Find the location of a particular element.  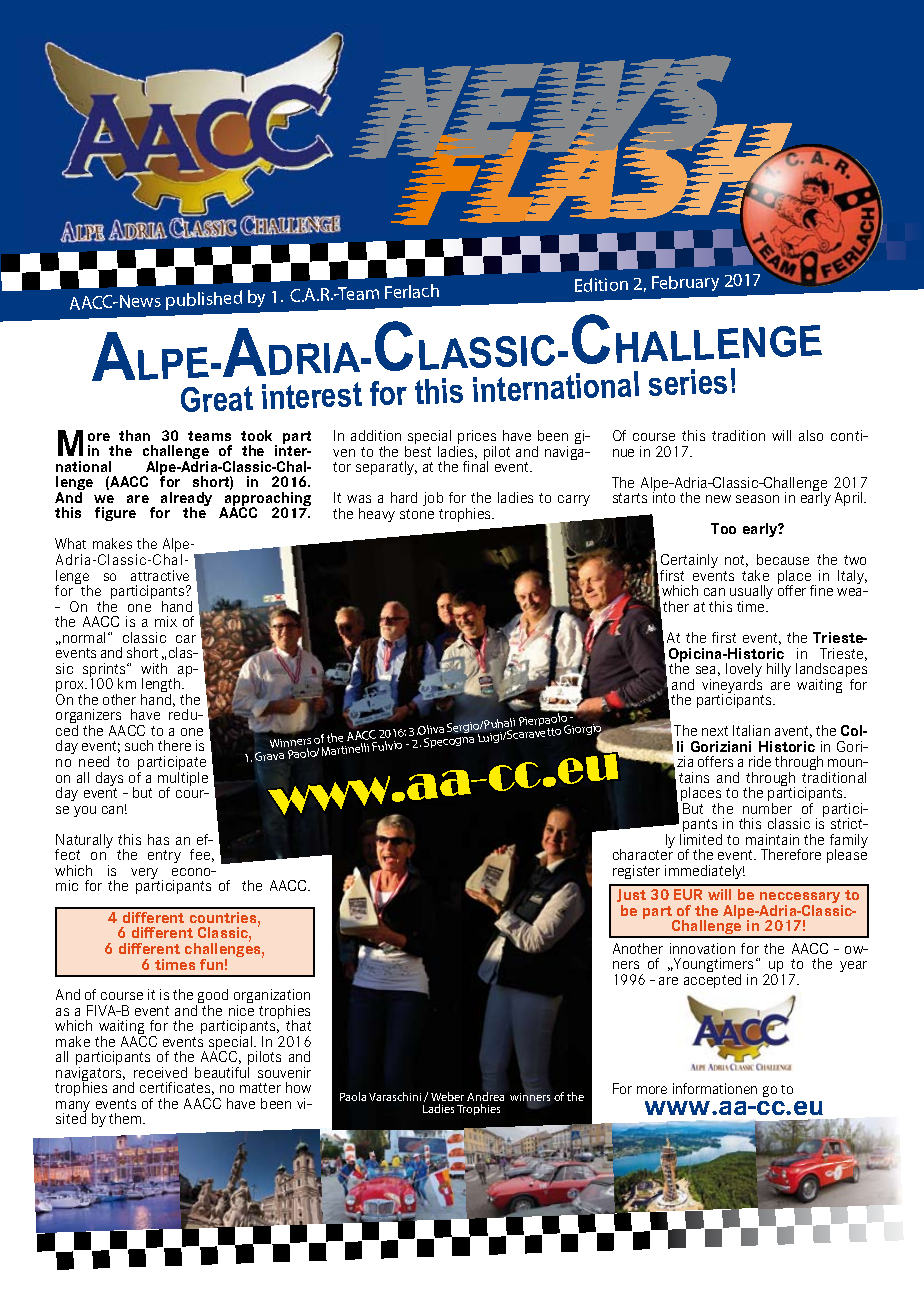

usually is located at coordinates (751, 594).
